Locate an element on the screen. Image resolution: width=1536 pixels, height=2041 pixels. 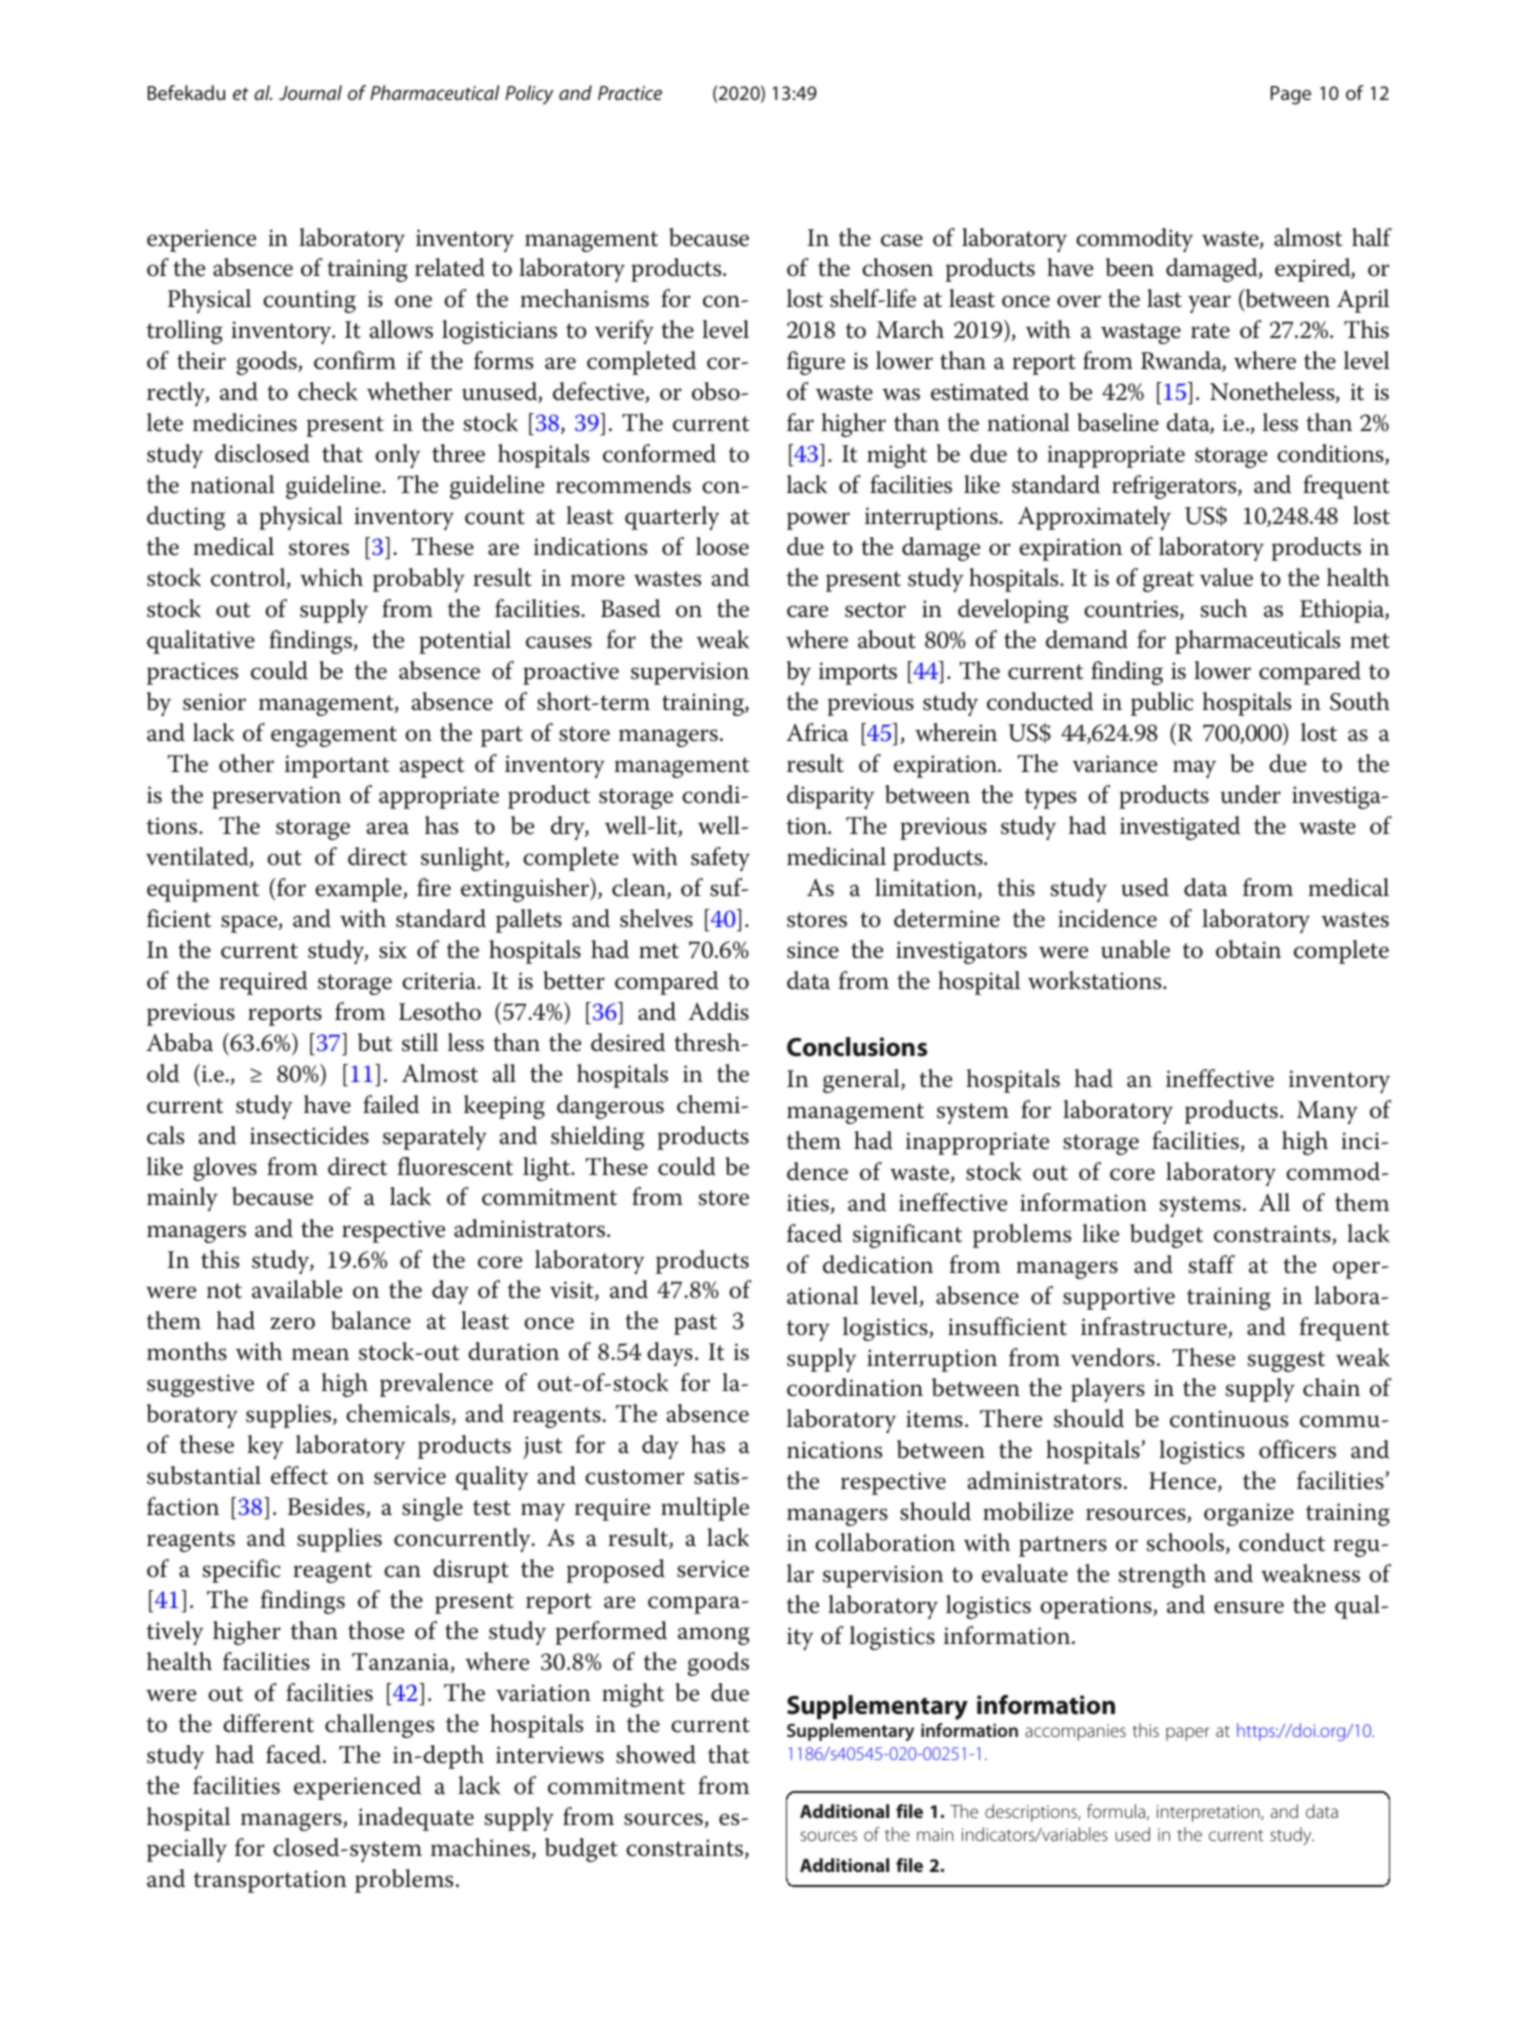
Journal is located at coordinates (310, 92).
